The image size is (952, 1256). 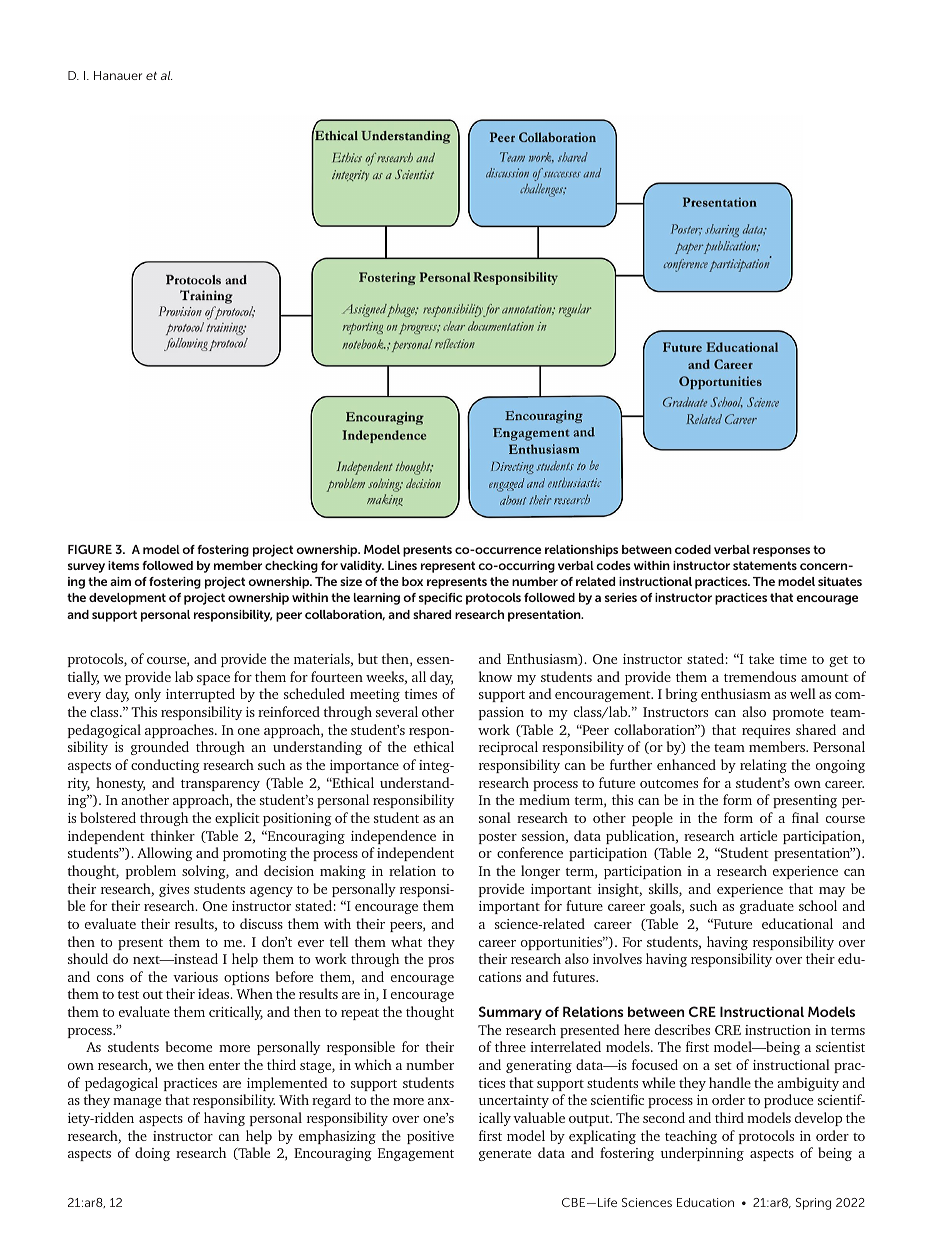 I want to click on underpinning, so click(x=702, y=1154).
